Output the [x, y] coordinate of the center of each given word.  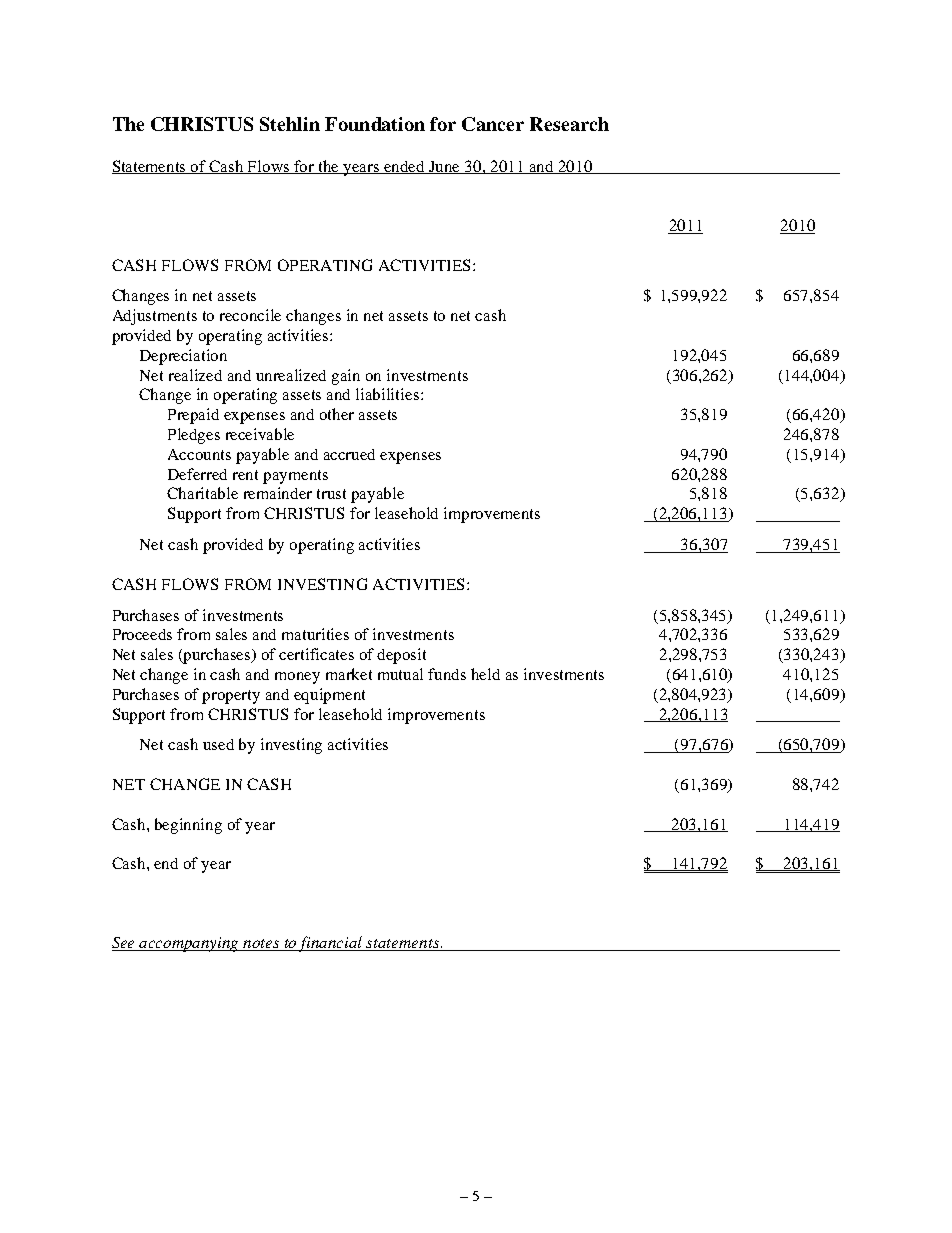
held [485, 674]
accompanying [190, 944]
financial [332, 944]
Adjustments [155, 317]
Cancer [493, 124]
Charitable [202, 493]
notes [262, 945]
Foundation [375, 124]
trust [331, 494]
